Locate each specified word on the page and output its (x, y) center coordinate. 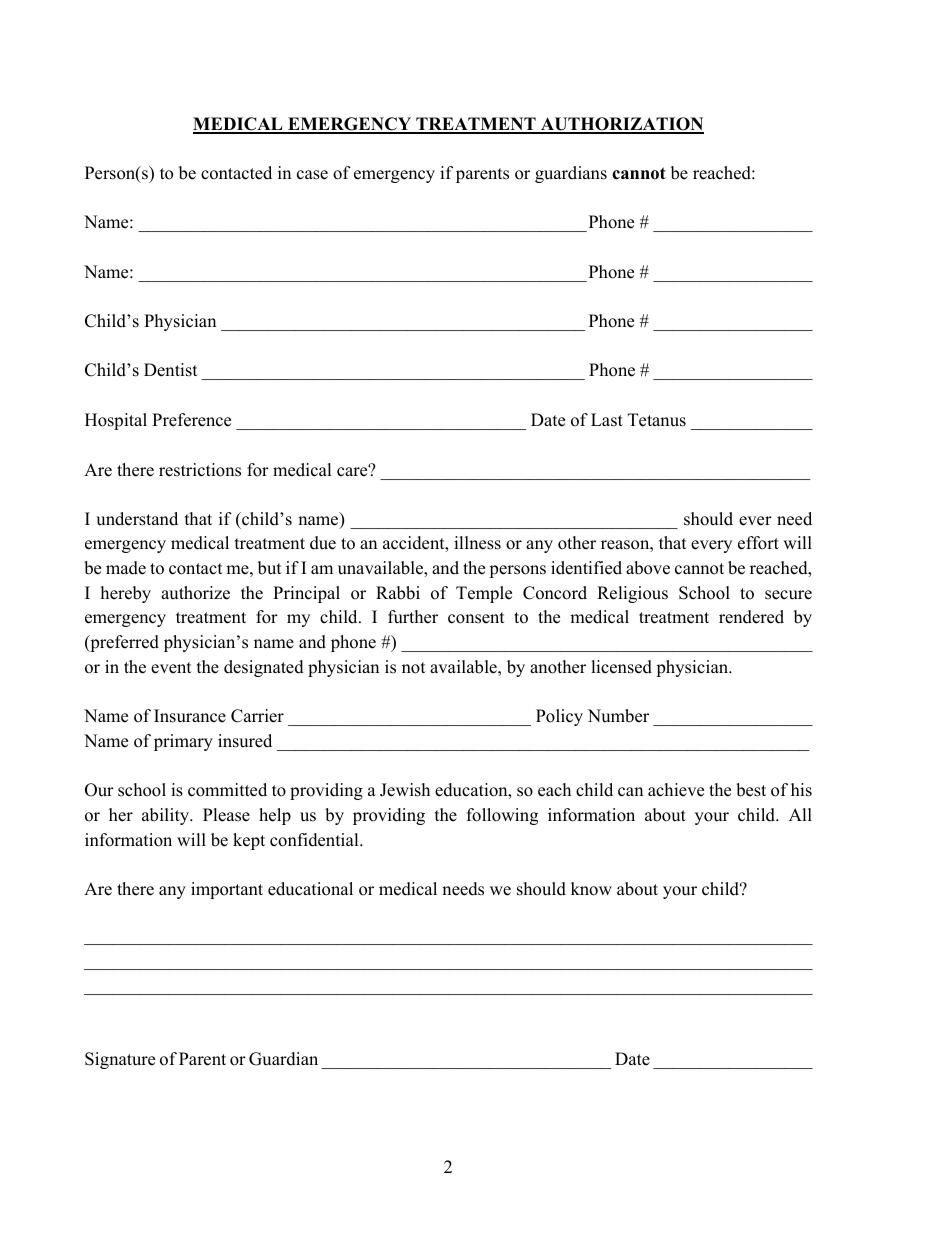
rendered (751, 617)
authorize (195, 593)
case (312, 175)
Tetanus (657, 420)
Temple (484, 594)
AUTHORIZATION (621, 125)
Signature (120, 1060)
